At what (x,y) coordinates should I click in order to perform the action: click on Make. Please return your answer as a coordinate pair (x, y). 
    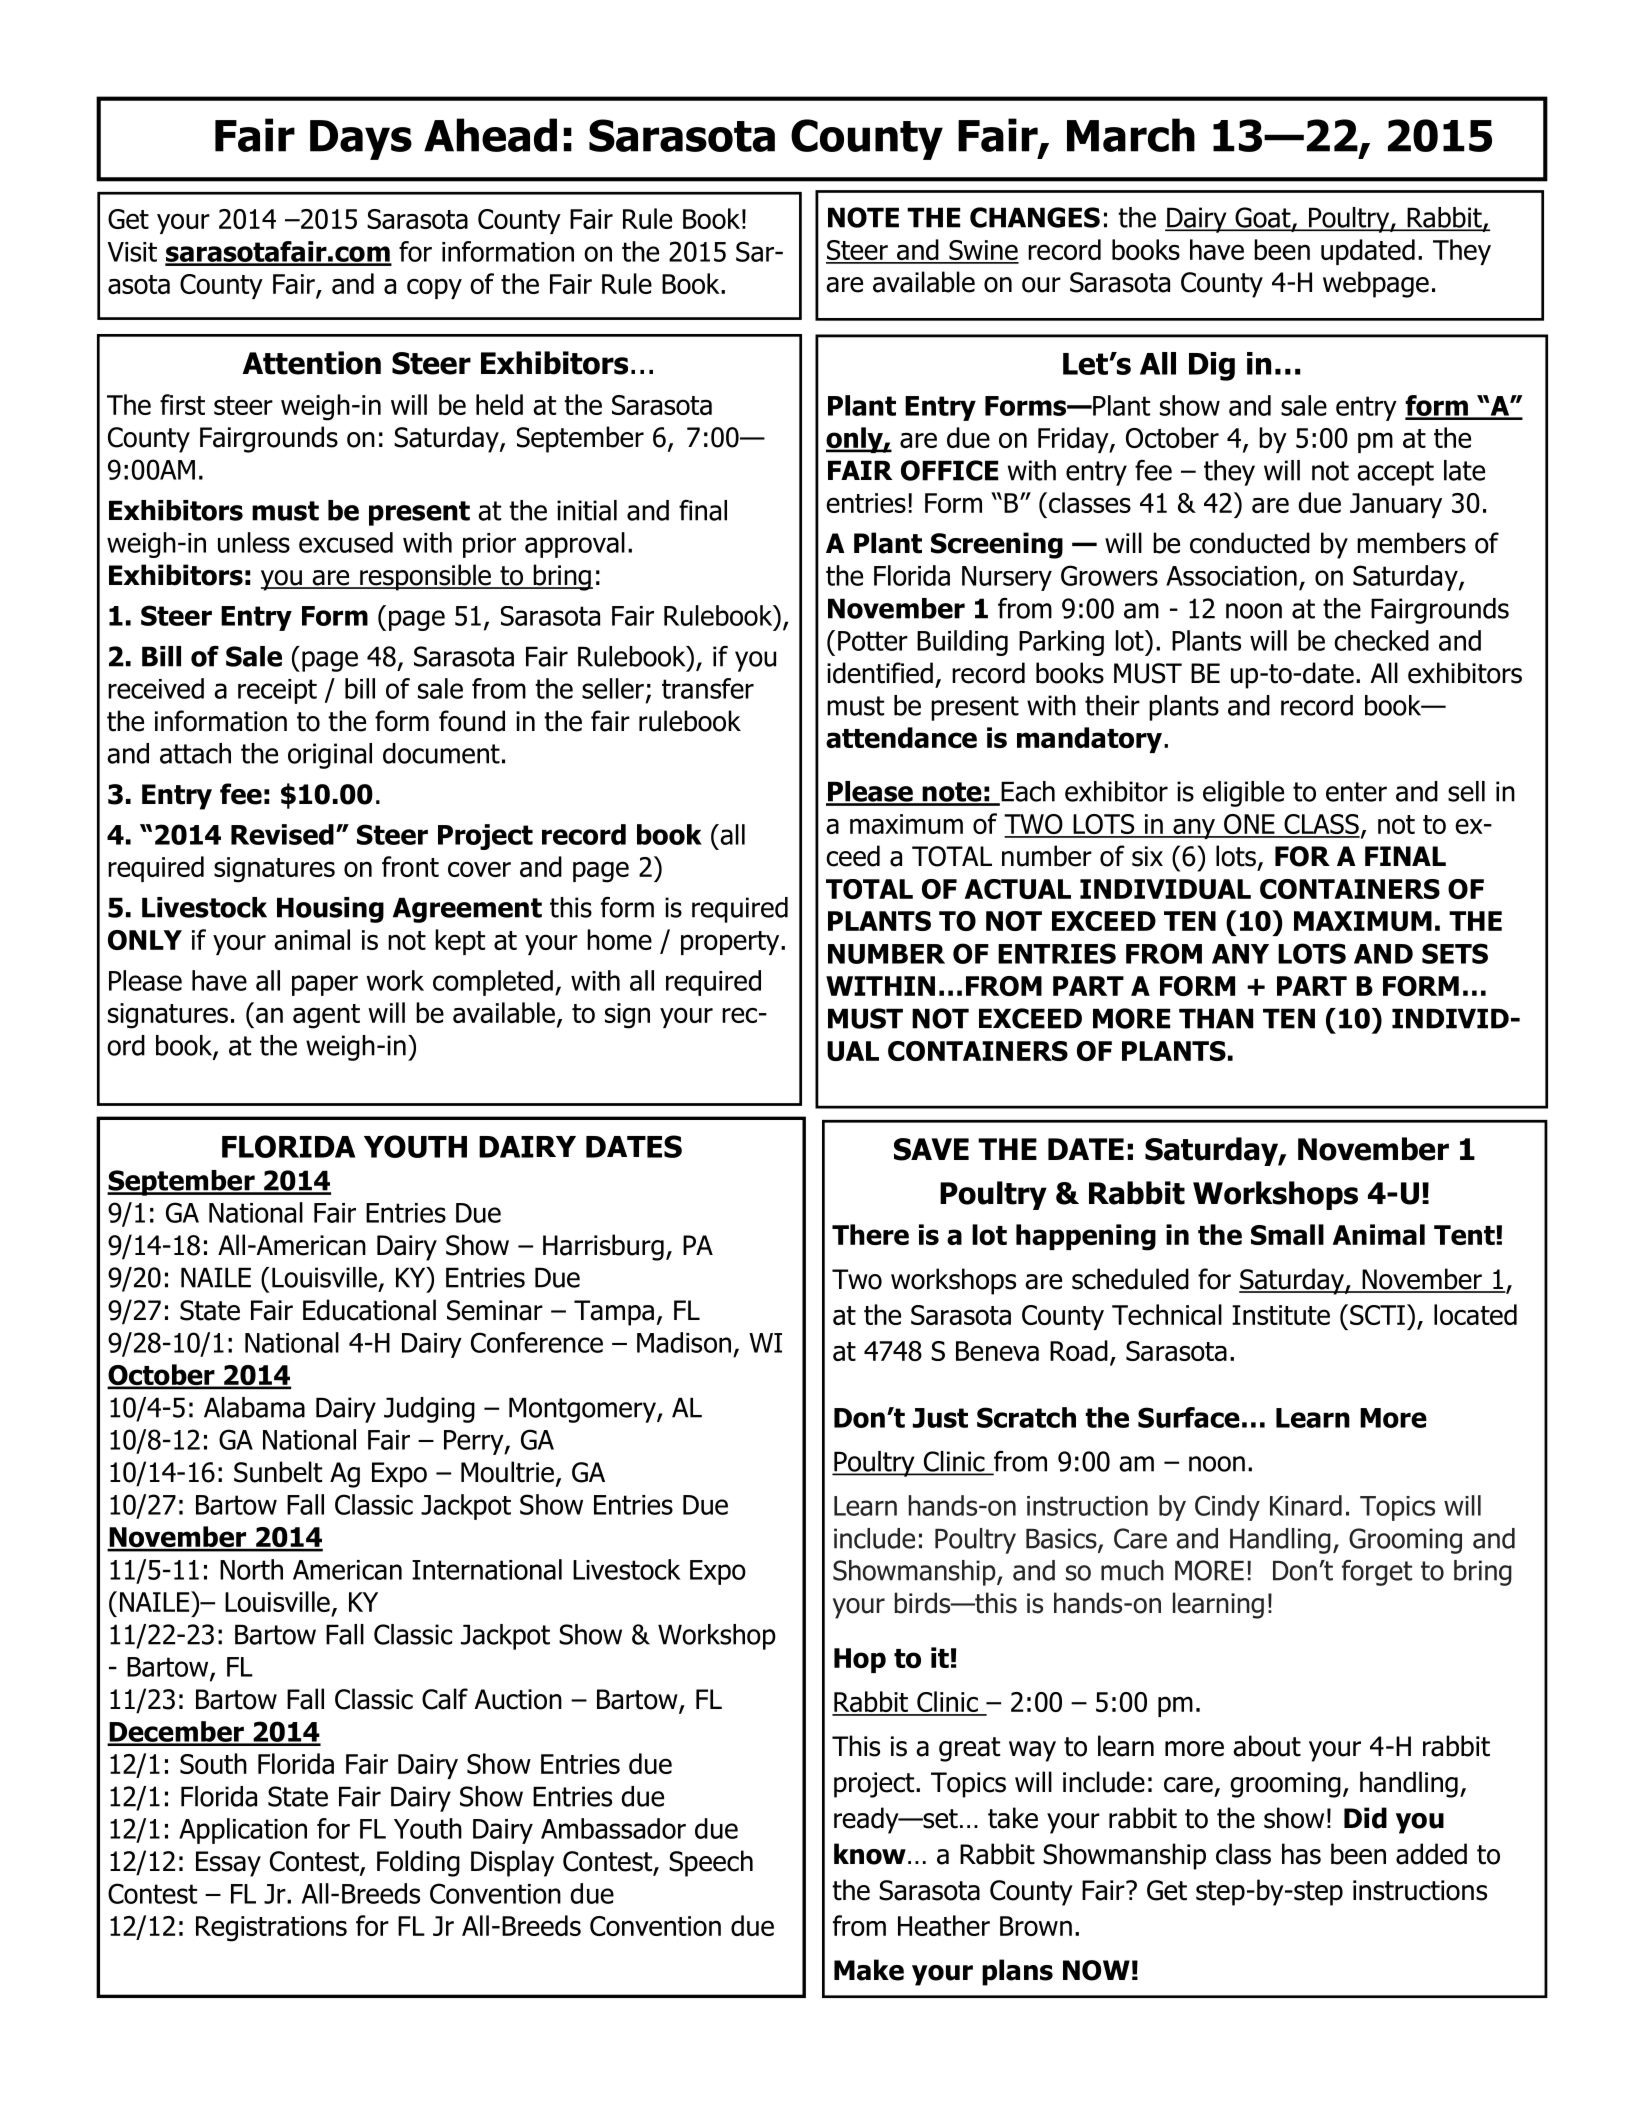
    Looking at the image, I should click on (869, 1970).
